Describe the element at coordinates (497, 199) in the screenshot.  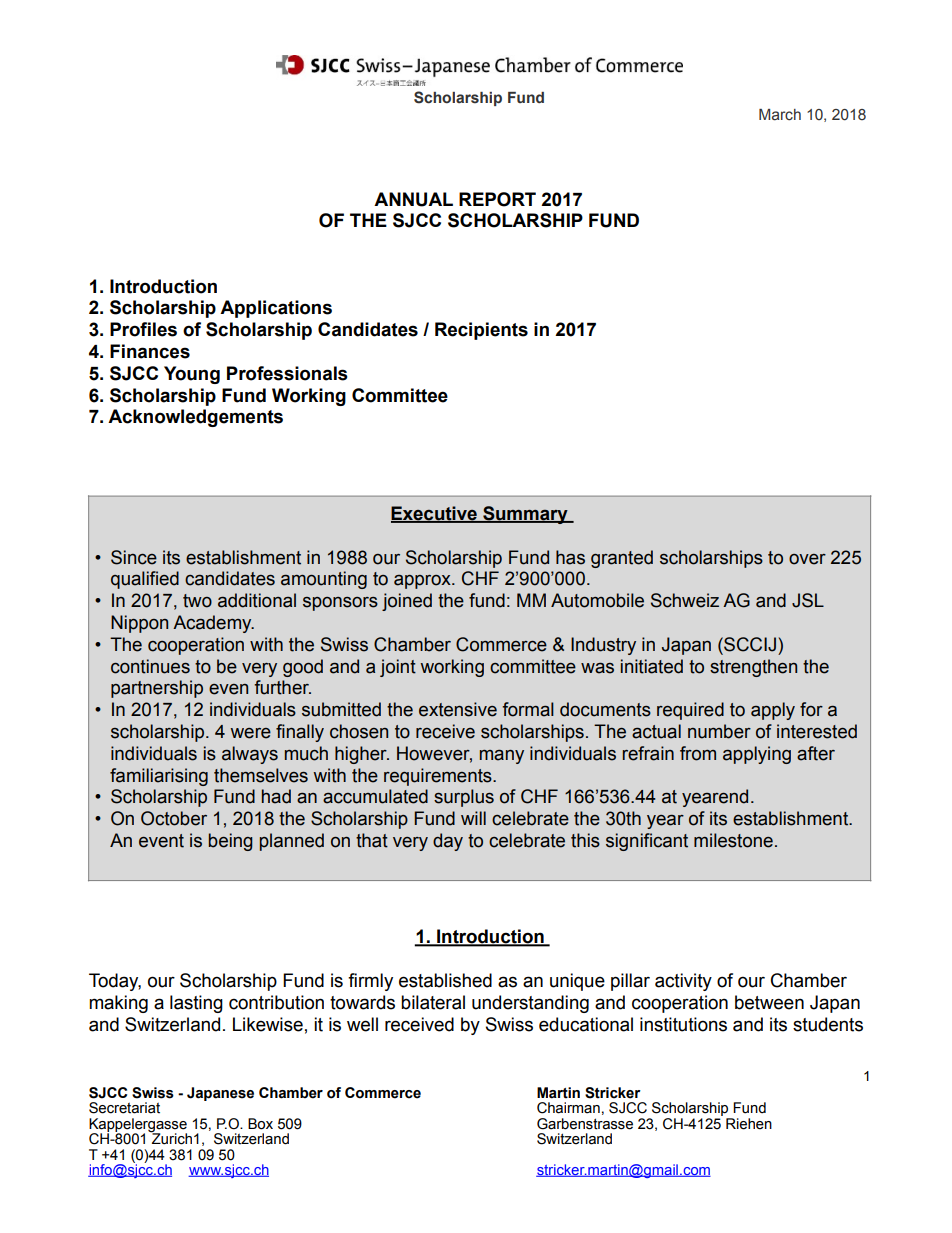
I see `REPORT` at that location.
